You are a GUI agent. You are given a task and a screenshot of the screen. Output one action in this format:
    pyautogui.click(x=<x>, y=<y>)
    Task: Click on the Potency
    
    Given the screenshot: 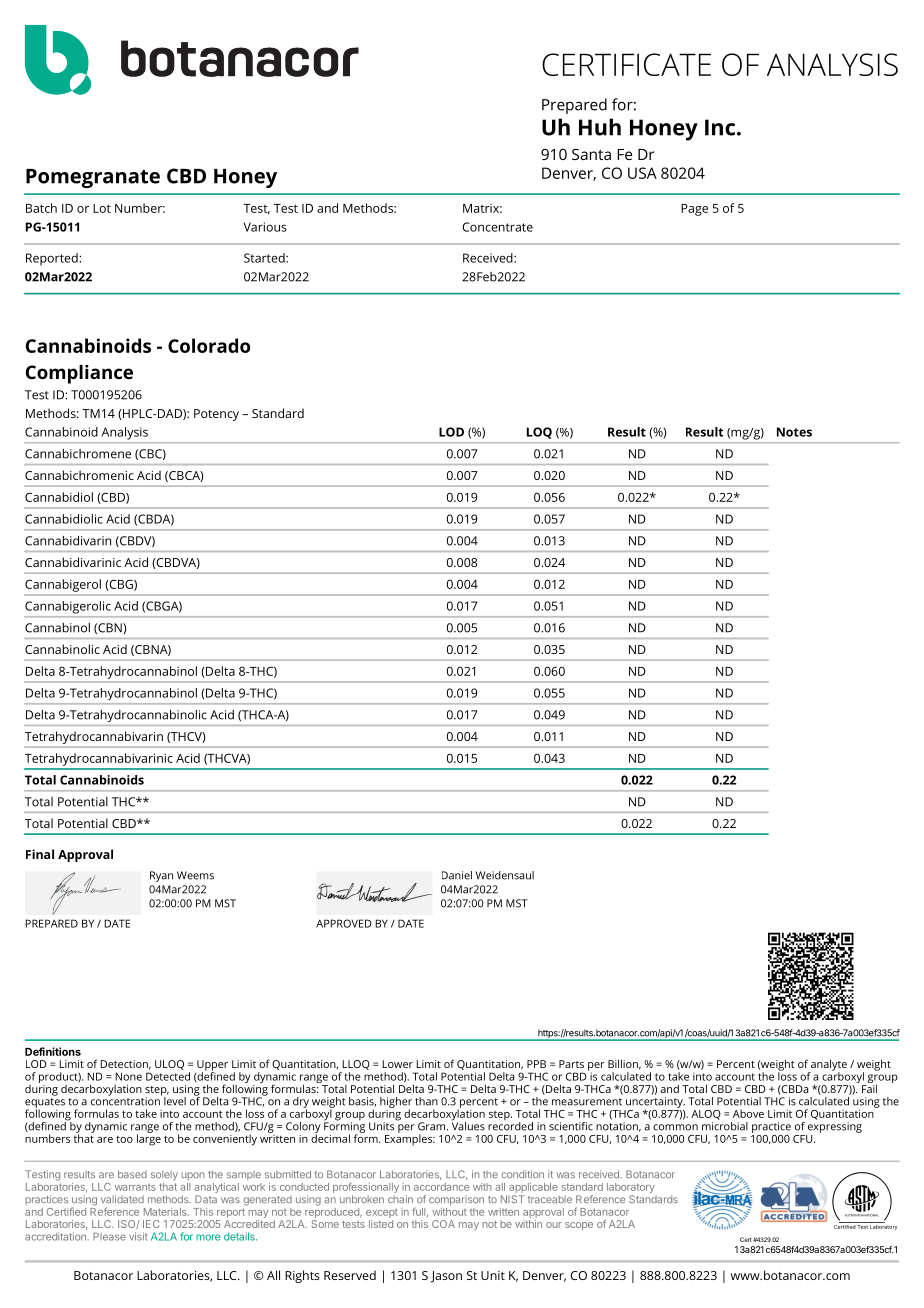 What is the action you would take?
    pyautogui.click(x=216, y=415)
